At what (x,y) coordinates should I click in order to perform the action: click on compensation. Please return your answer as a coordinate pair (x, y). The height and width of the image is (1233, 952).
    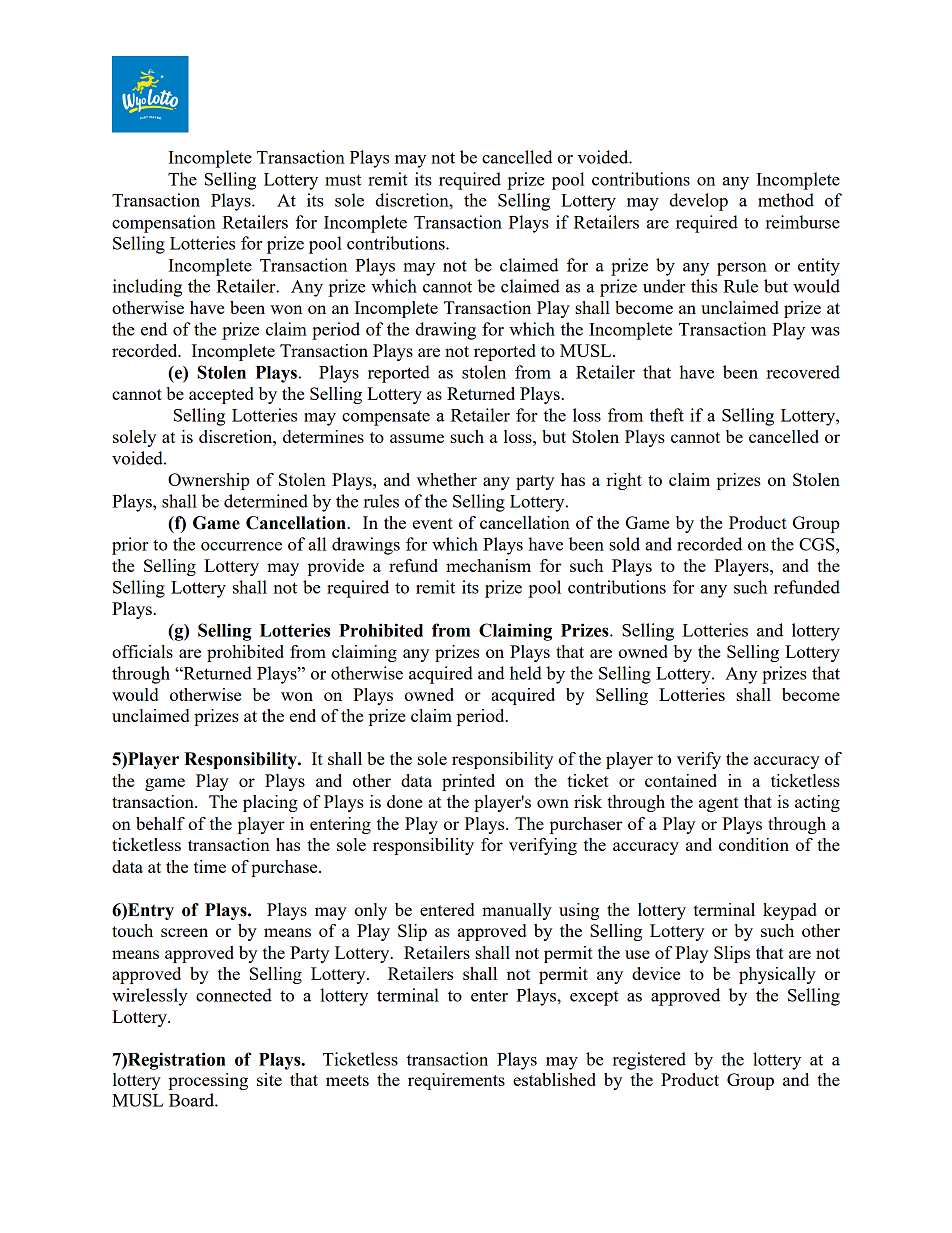
    Looking at the image, I should click on (164, 224).
